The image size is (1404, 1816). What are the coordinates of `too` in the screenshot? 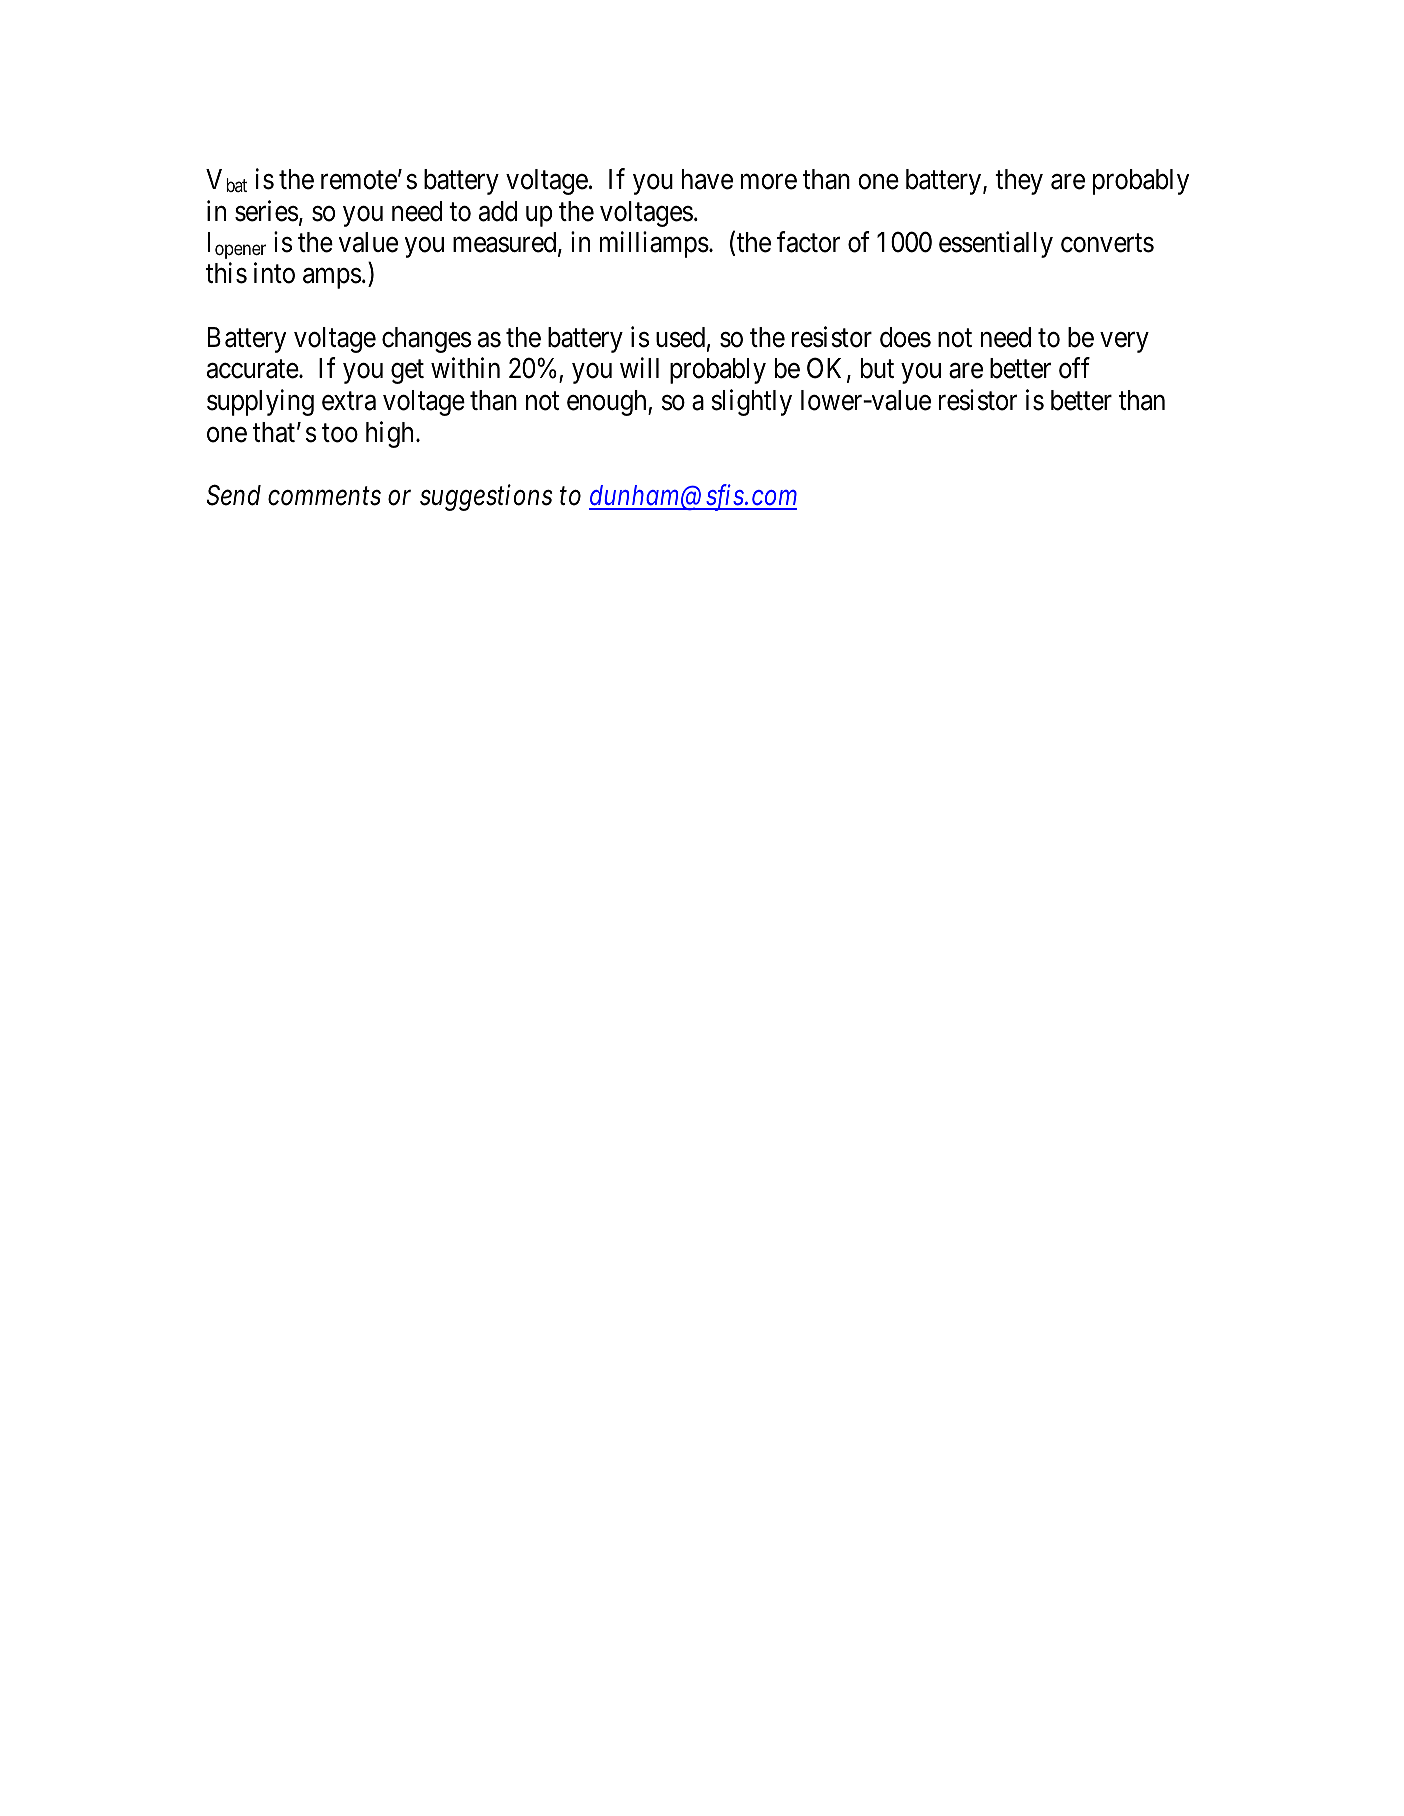 It's located at (340, 433).
